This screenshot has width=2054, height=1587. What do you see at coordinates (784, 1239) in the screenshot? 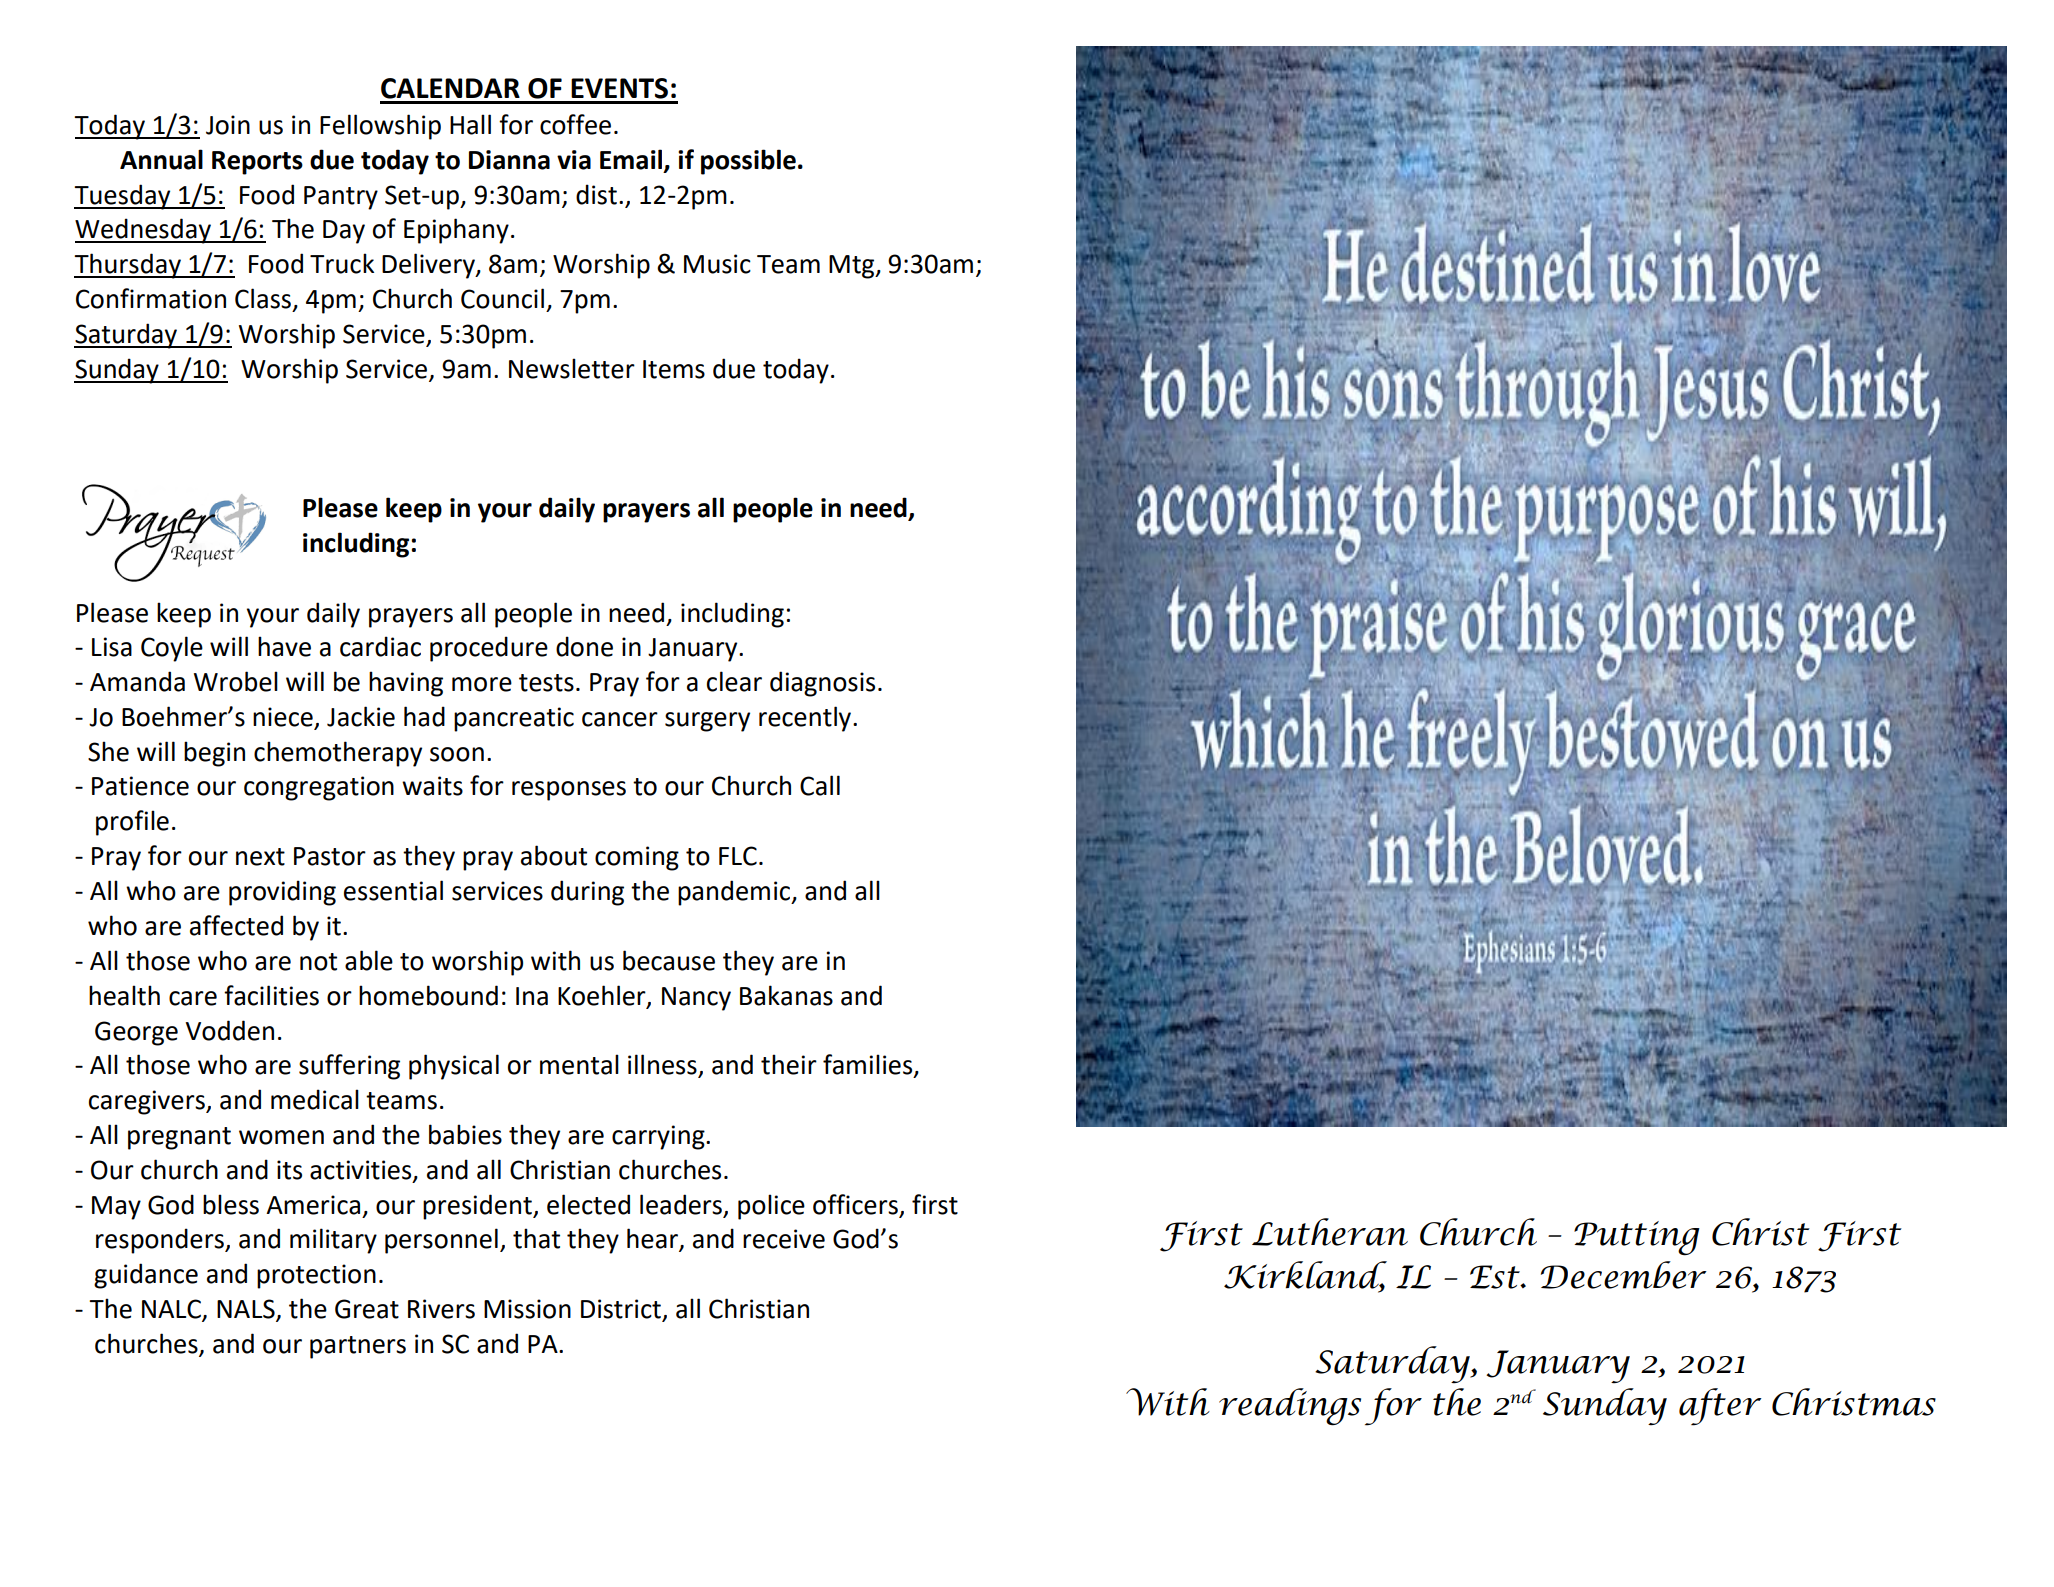
I see `receive` at bounding box center [784, 1239].
